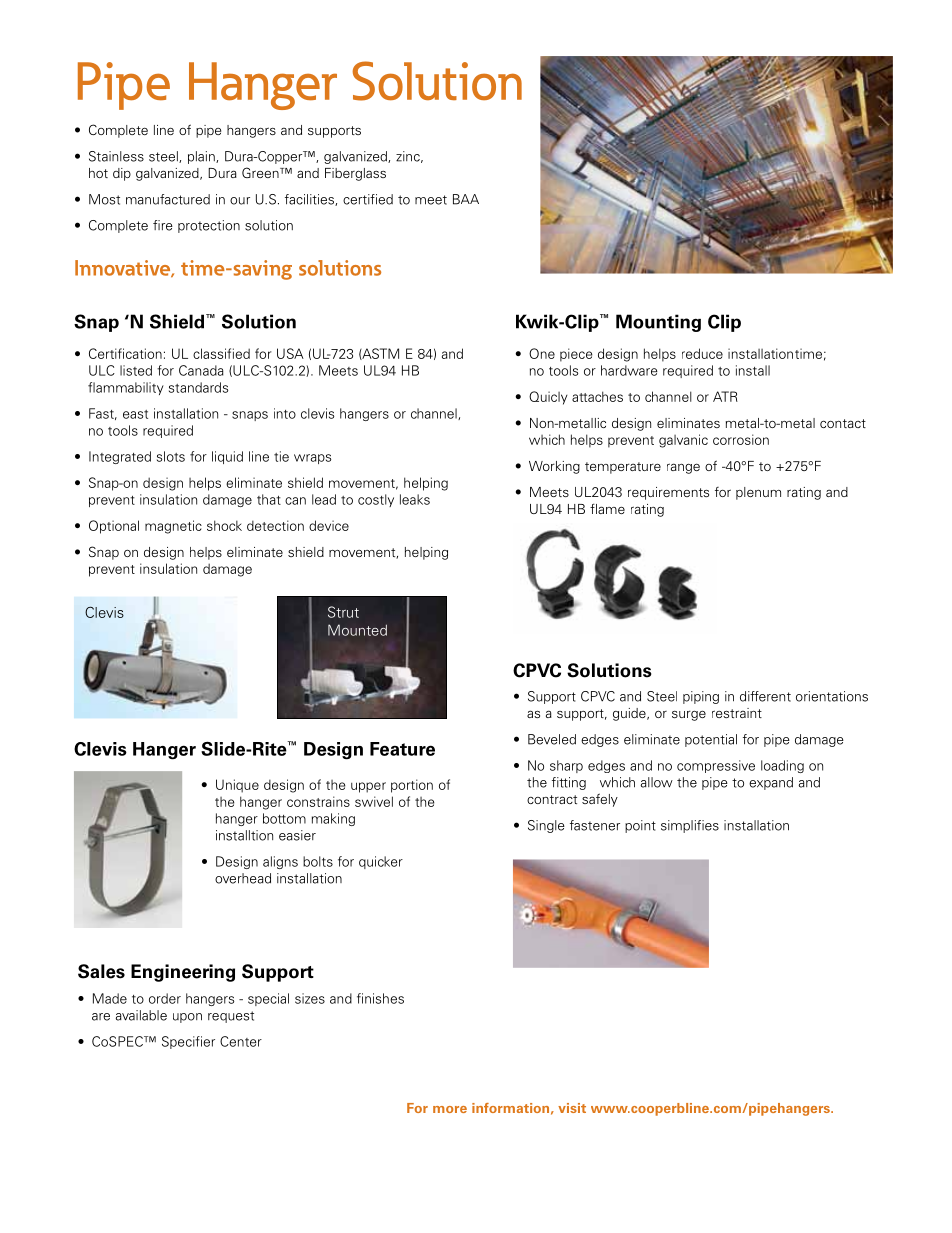  Describe the element at coordinates (690, 826) in the page. I see `simplifies` at that location.
